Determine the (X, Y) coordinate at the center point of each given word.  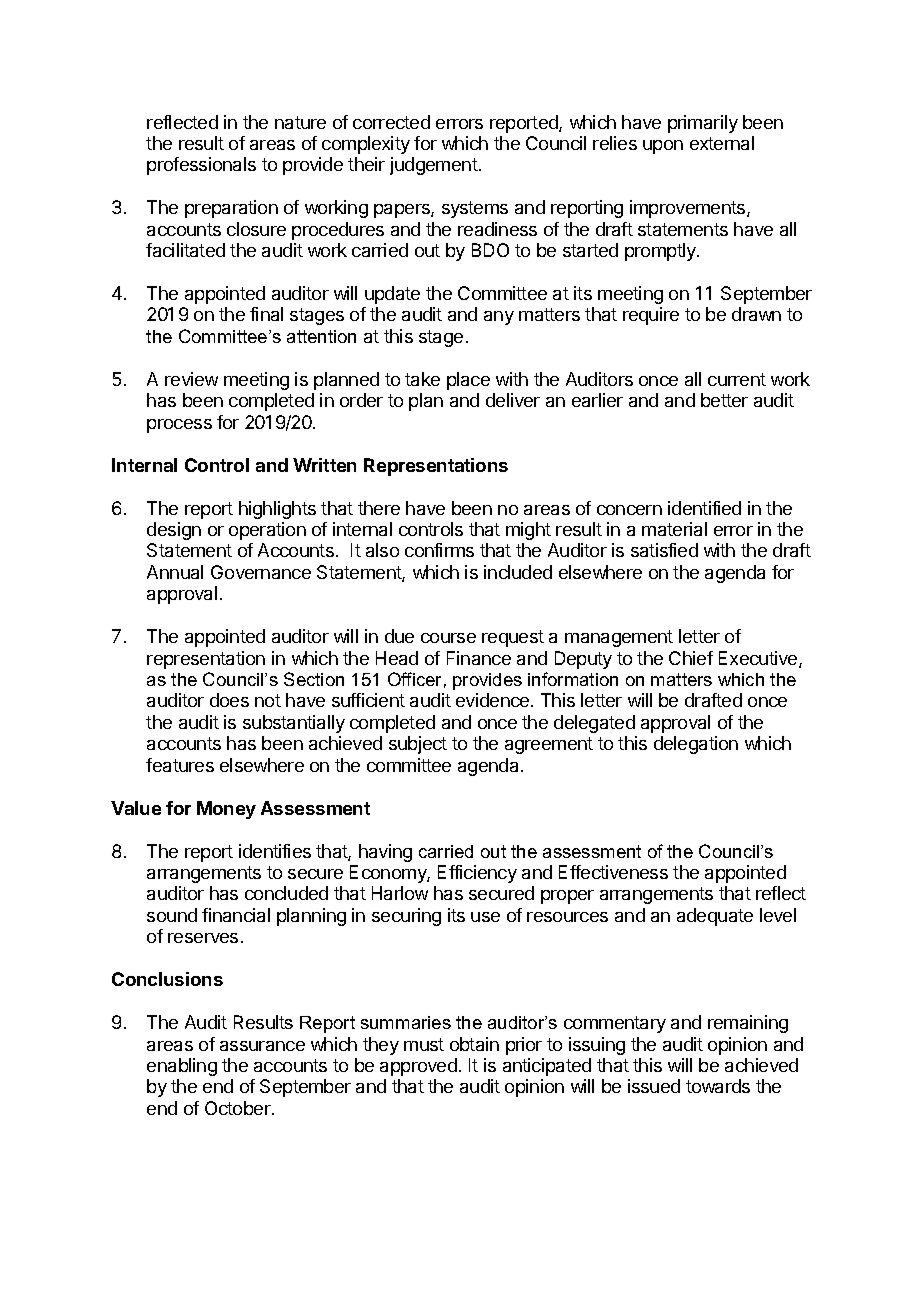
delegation (696, 745)
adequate (715, 917)
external (722, 143)
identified (704, 508)
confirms (439, 550)
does (229, 700)
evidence (494, 700)
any (499, 318)
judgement (434, 166)
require (651, 316)
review (191, 379)
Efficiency (477, 874)
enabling (182, 1067)
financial (236, 915)
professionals (201, 166)
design (174, 531)
